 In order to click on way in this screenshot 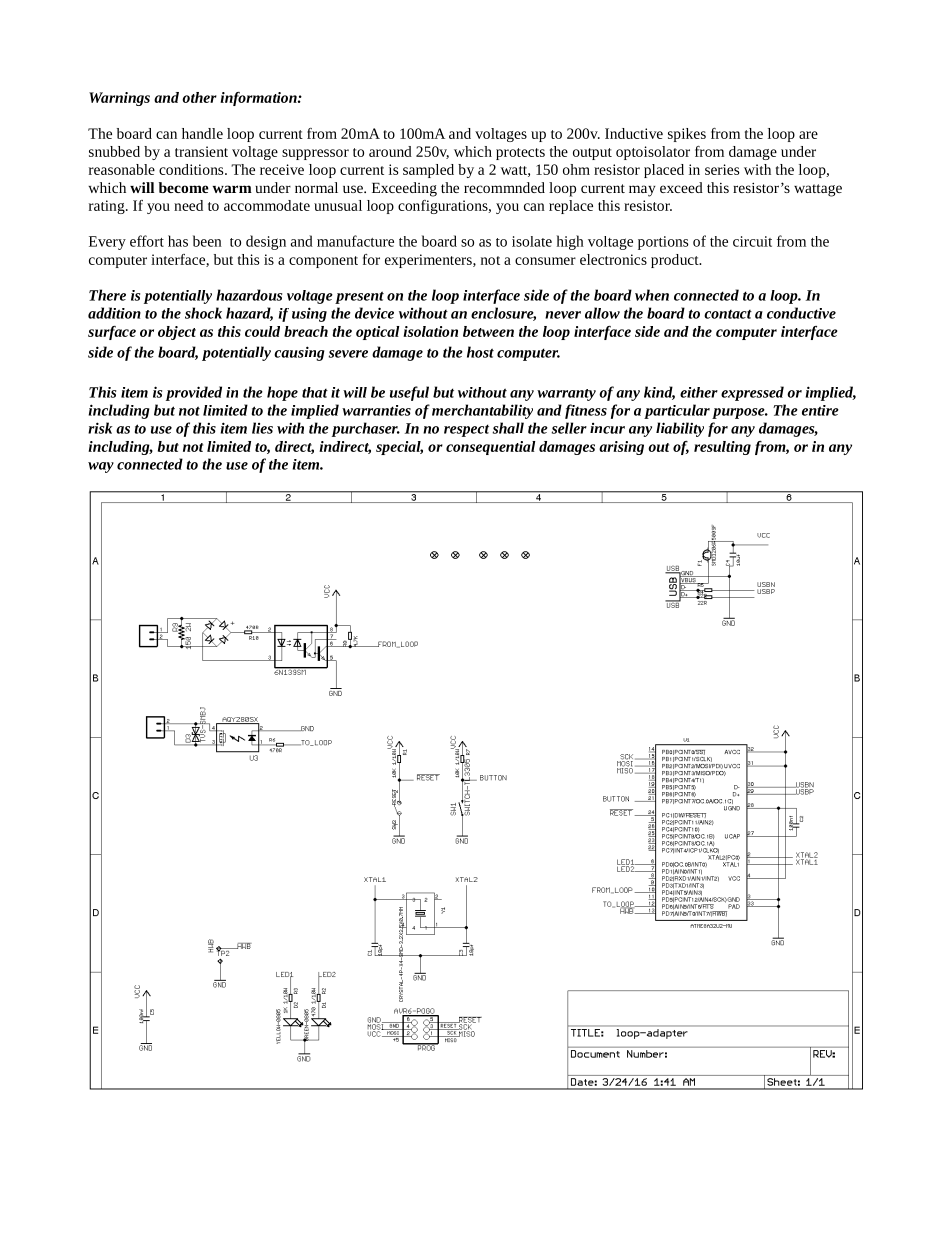, I will do `click(101, 467)`.
